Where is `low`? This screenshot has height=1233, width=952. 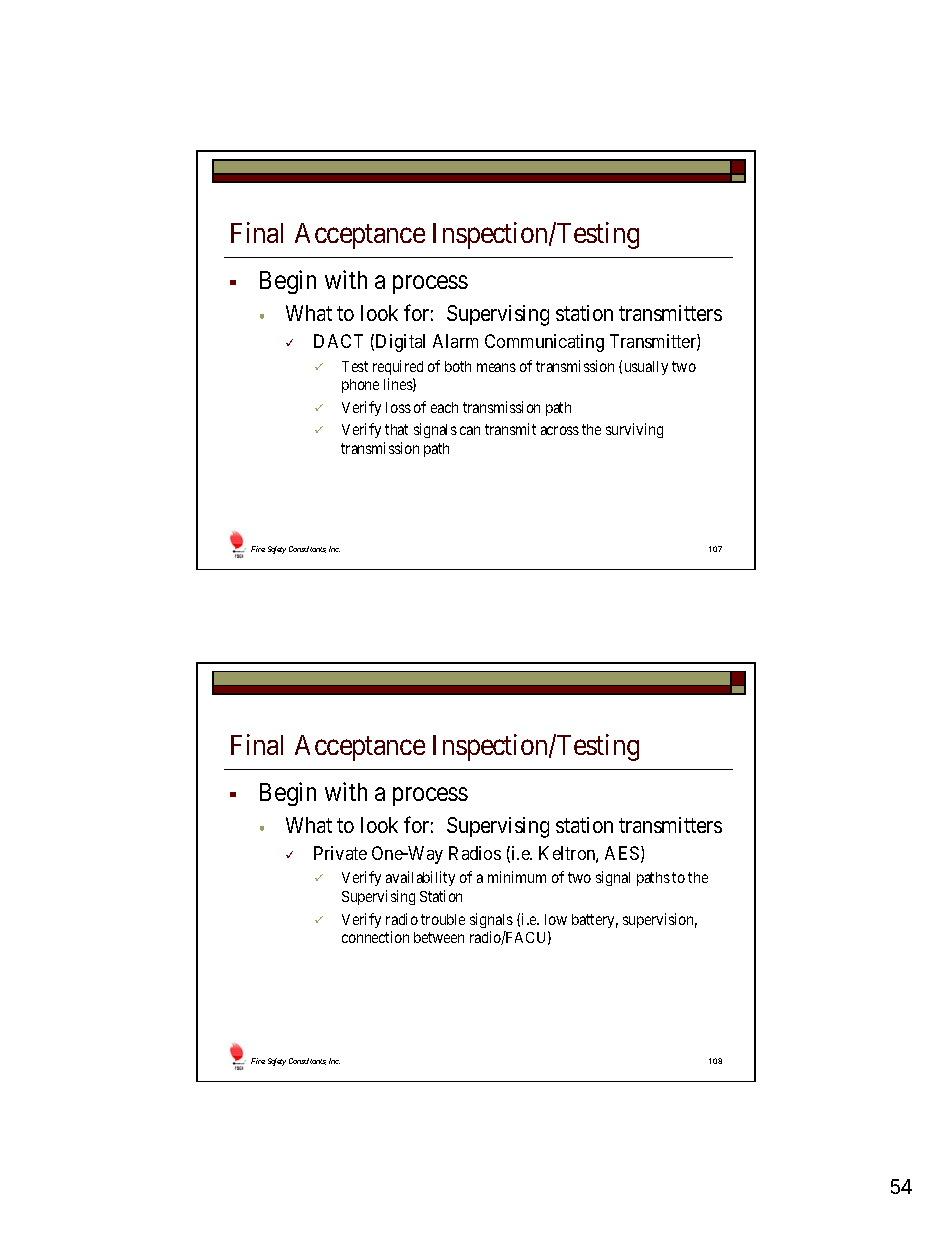 low is located at coordinates (556, 919).
